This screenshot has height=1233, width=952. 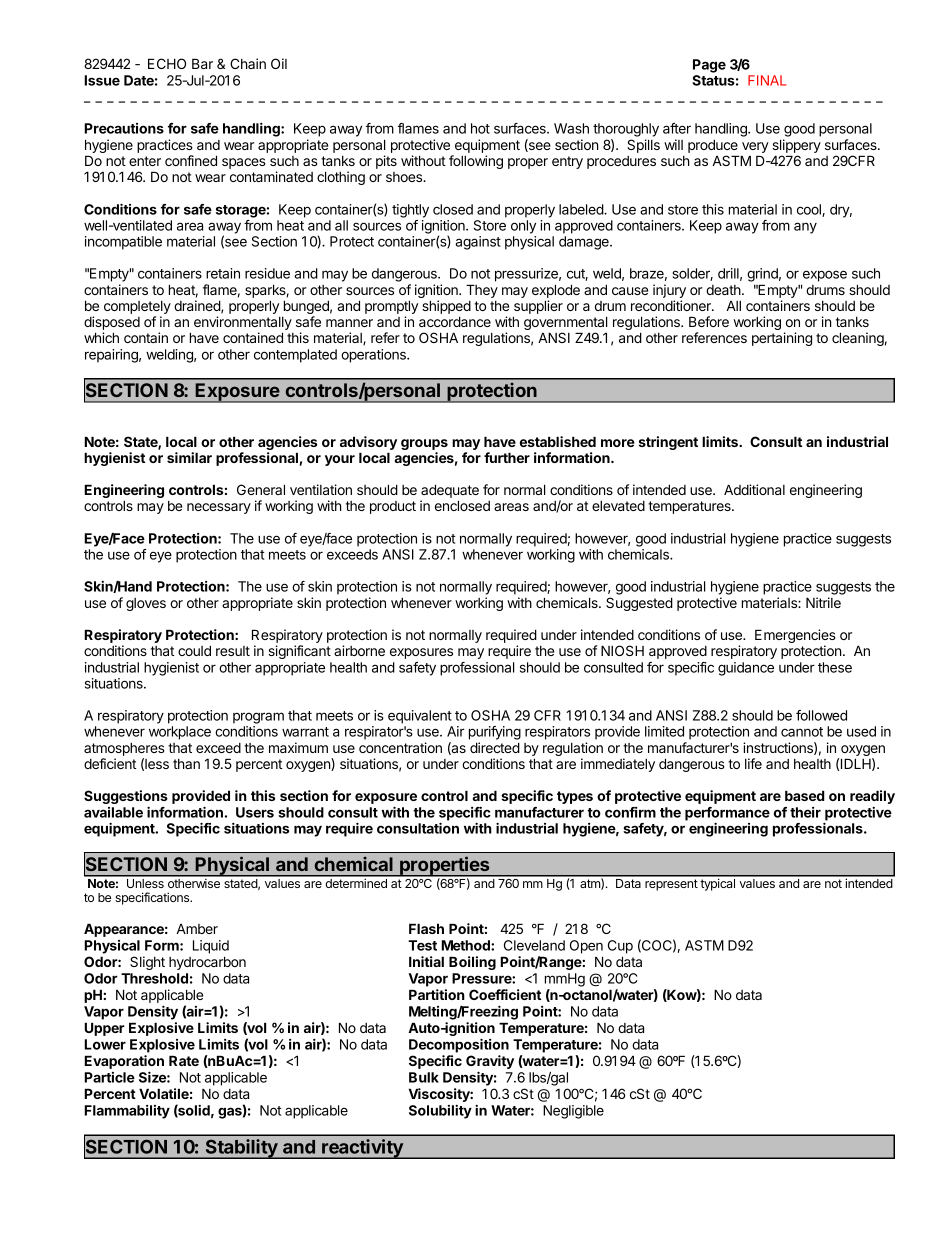 What do you see at coordinates (573, 1112) in the screenshot?
I see `Negligible` at bounding box center [573, 1112].
